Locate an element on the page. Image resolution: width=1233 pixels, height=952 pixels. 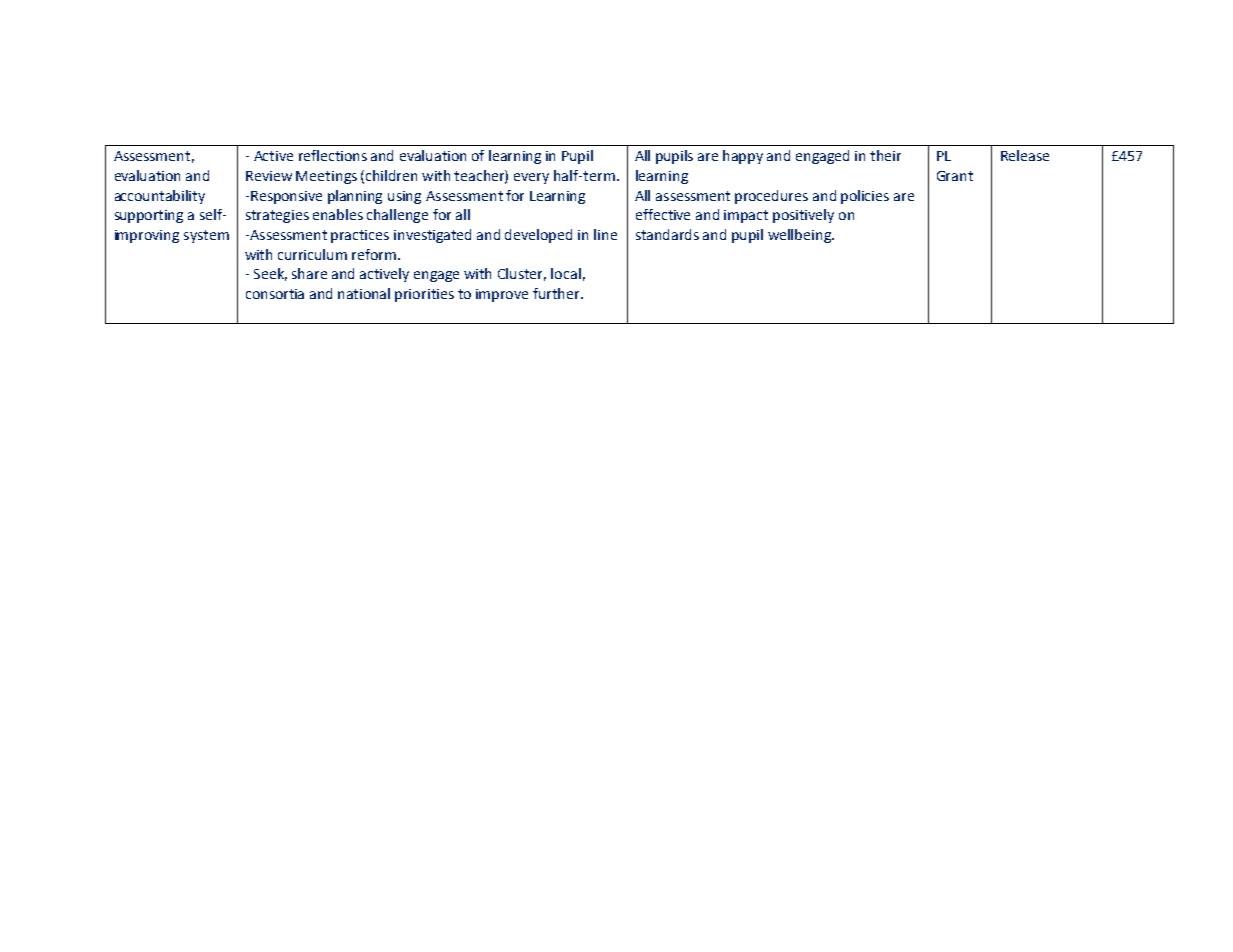
strategies is located at coordinates (277, 216).
